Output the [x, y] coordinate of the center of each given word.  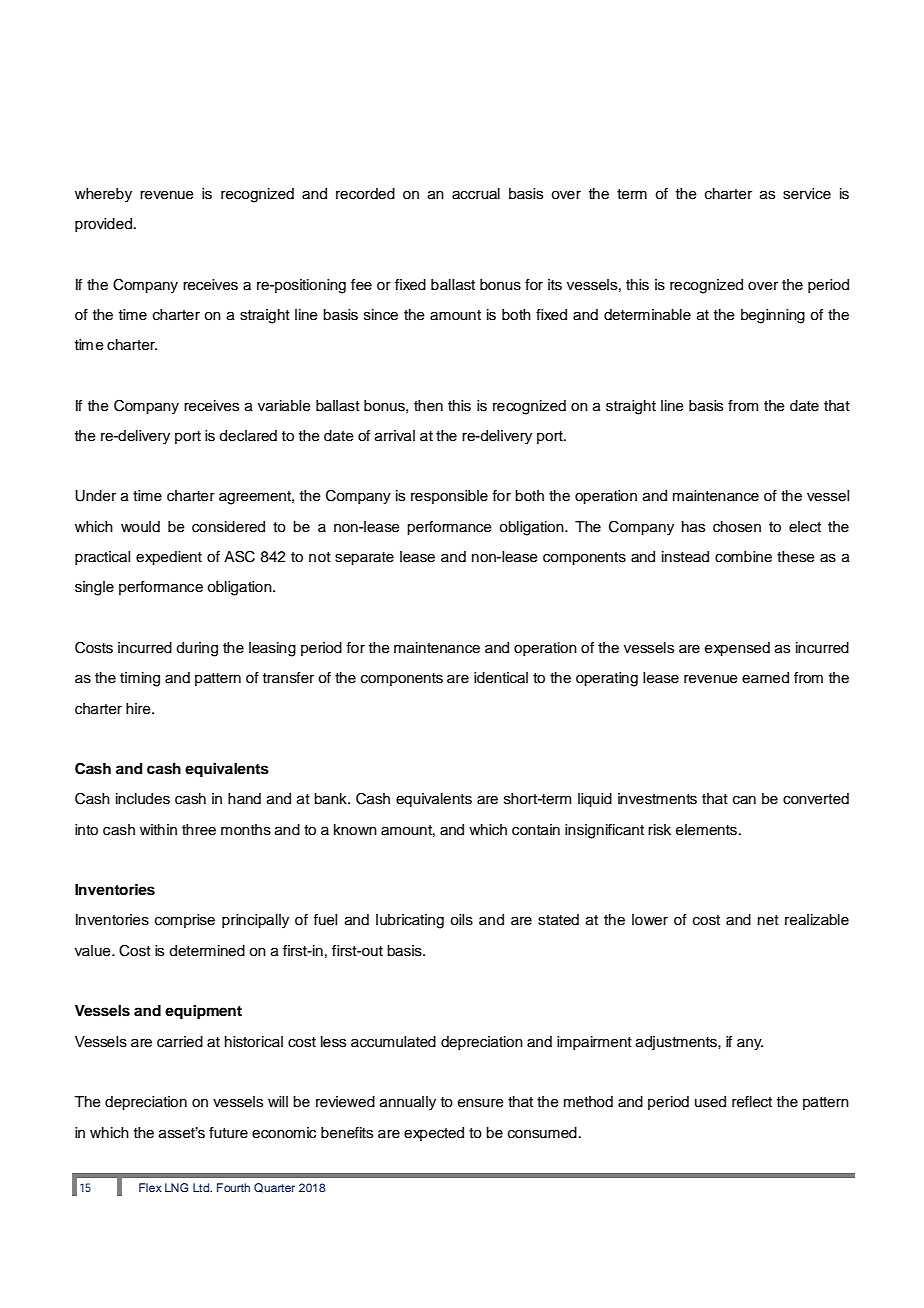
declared [248, 436]
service [807, 194]
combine [743, 557]
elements [708, 830]
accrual [476, 194]
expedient [169, 558]
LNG [176, 1188]
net [768, 920]
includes [143, 799]
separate [364, 558]
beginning [773, 316]
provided [103, 225]
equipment [203, 1012]
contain [536, 830]
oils [461, 920]
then [428, 406]
